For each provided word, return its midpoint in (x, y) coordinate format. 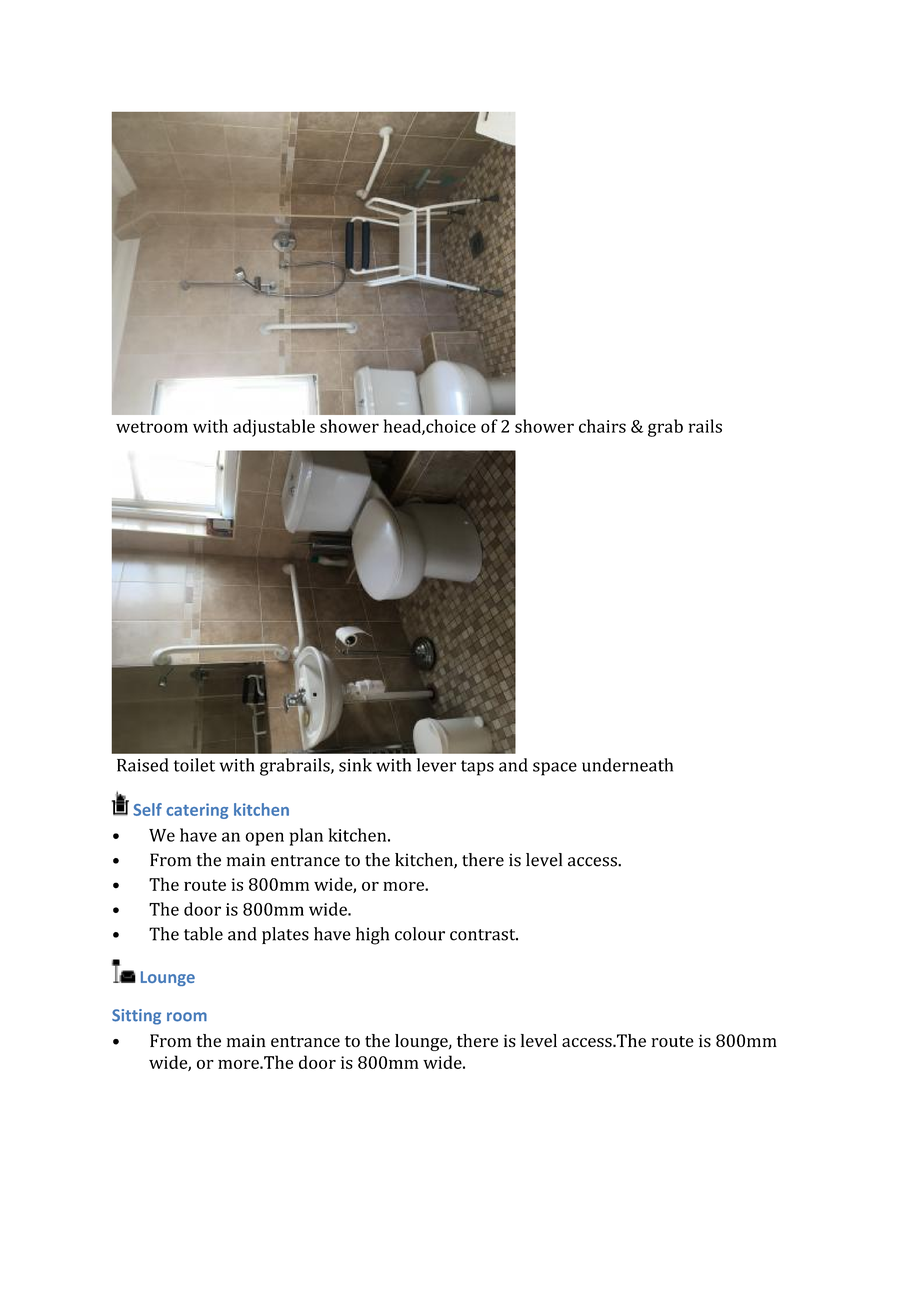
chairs (602, 426)
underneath (627, 765)
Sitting (136, 1017)
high (372, 936)
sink (355, 765)
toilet (194, 765)
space (555, 769)
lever (436, 765)
